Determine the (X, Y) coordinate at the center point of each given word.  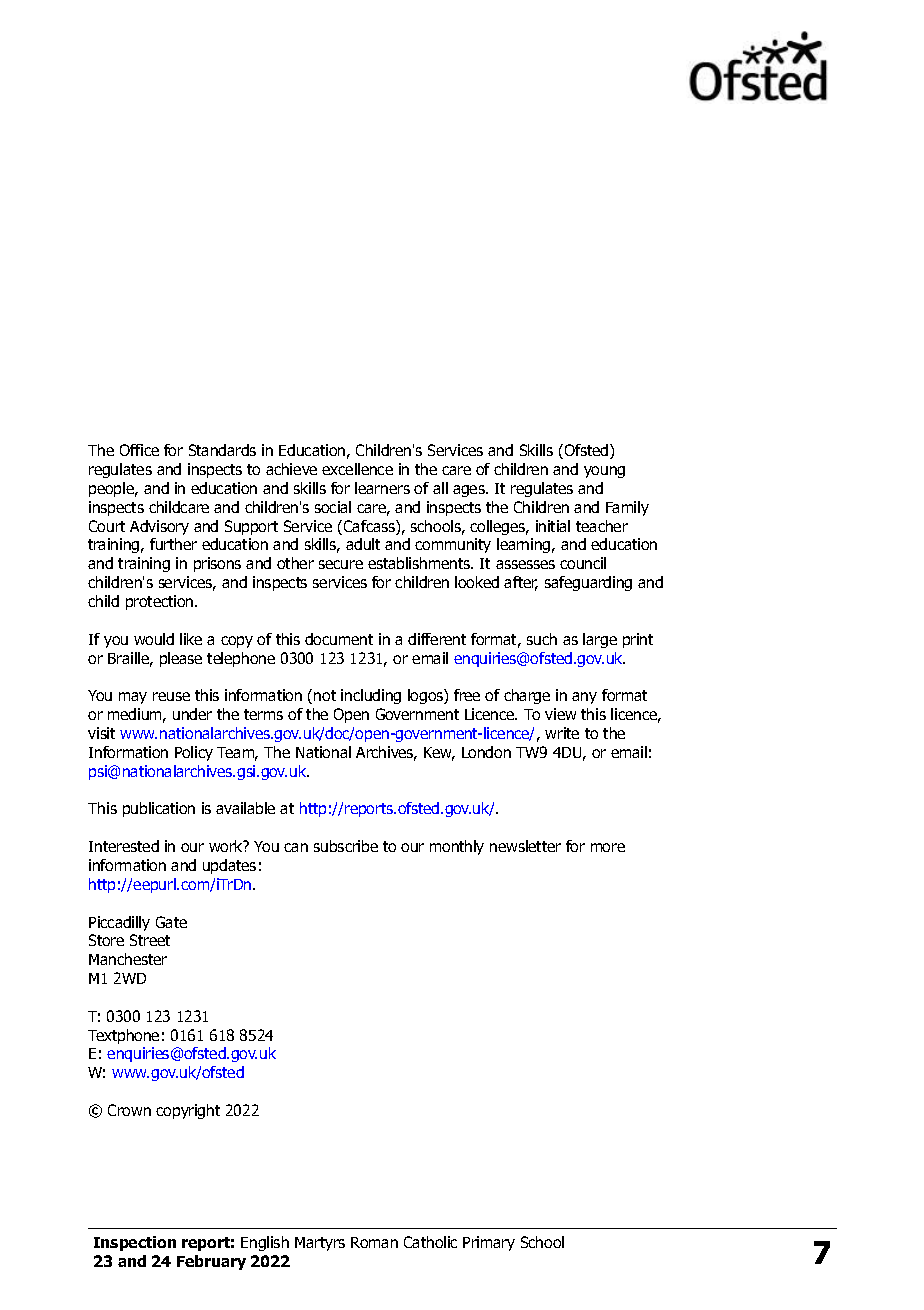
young (604, 472)
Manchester (128, 959)
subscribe (346, 846)
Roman (374, 1242)
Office (139, 450)
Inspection (135, 1243)
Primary (489, 1243)
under (192, 714)
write (562, 733)
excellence (357, 469)
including (371, 696)
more (608, 847)
